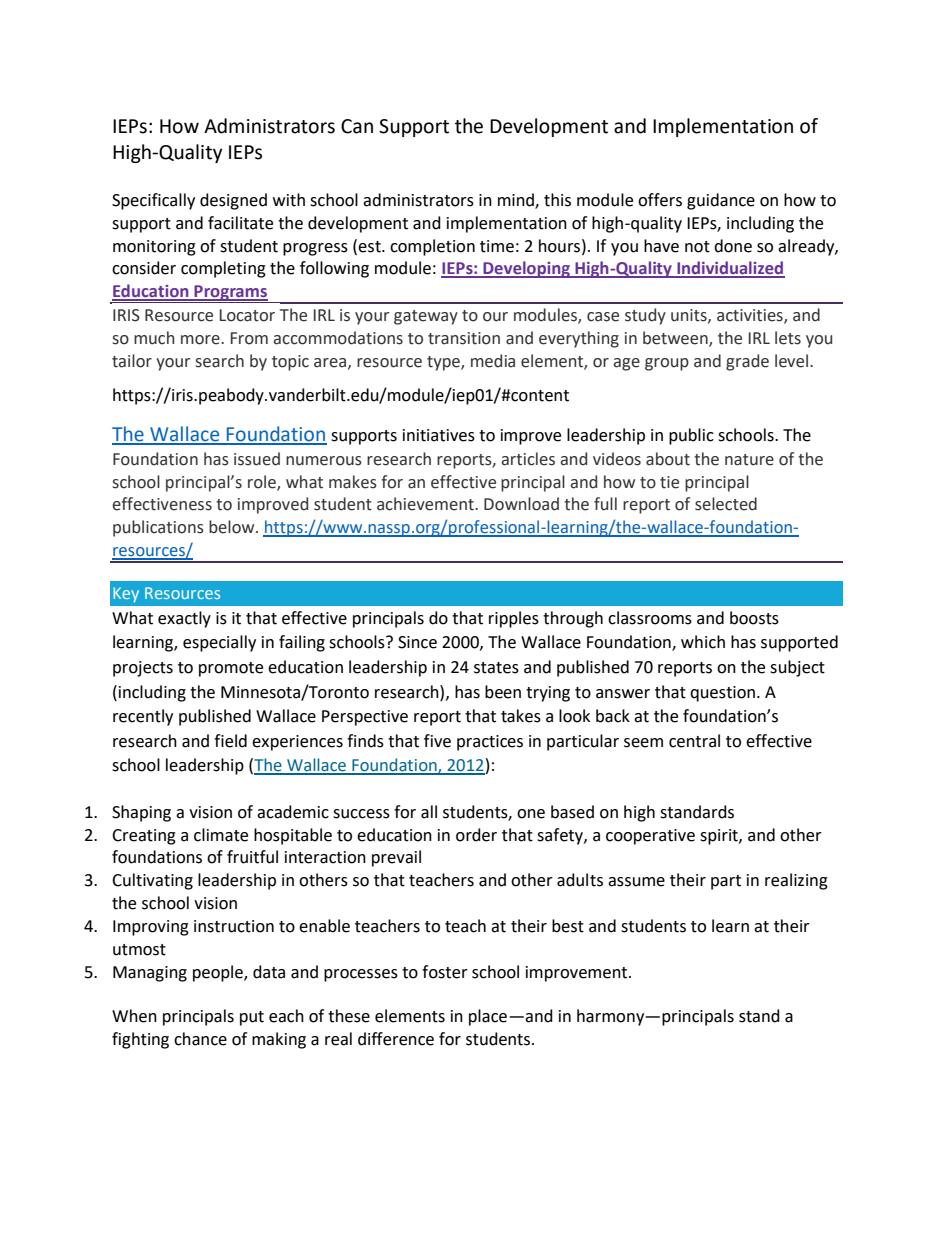 Image resolution: width=952 pixels, height=1233 pixels. What do you see at coordinates (233, 201) in the screenshot?
I see `designed` at bounding box center [233, 201].
